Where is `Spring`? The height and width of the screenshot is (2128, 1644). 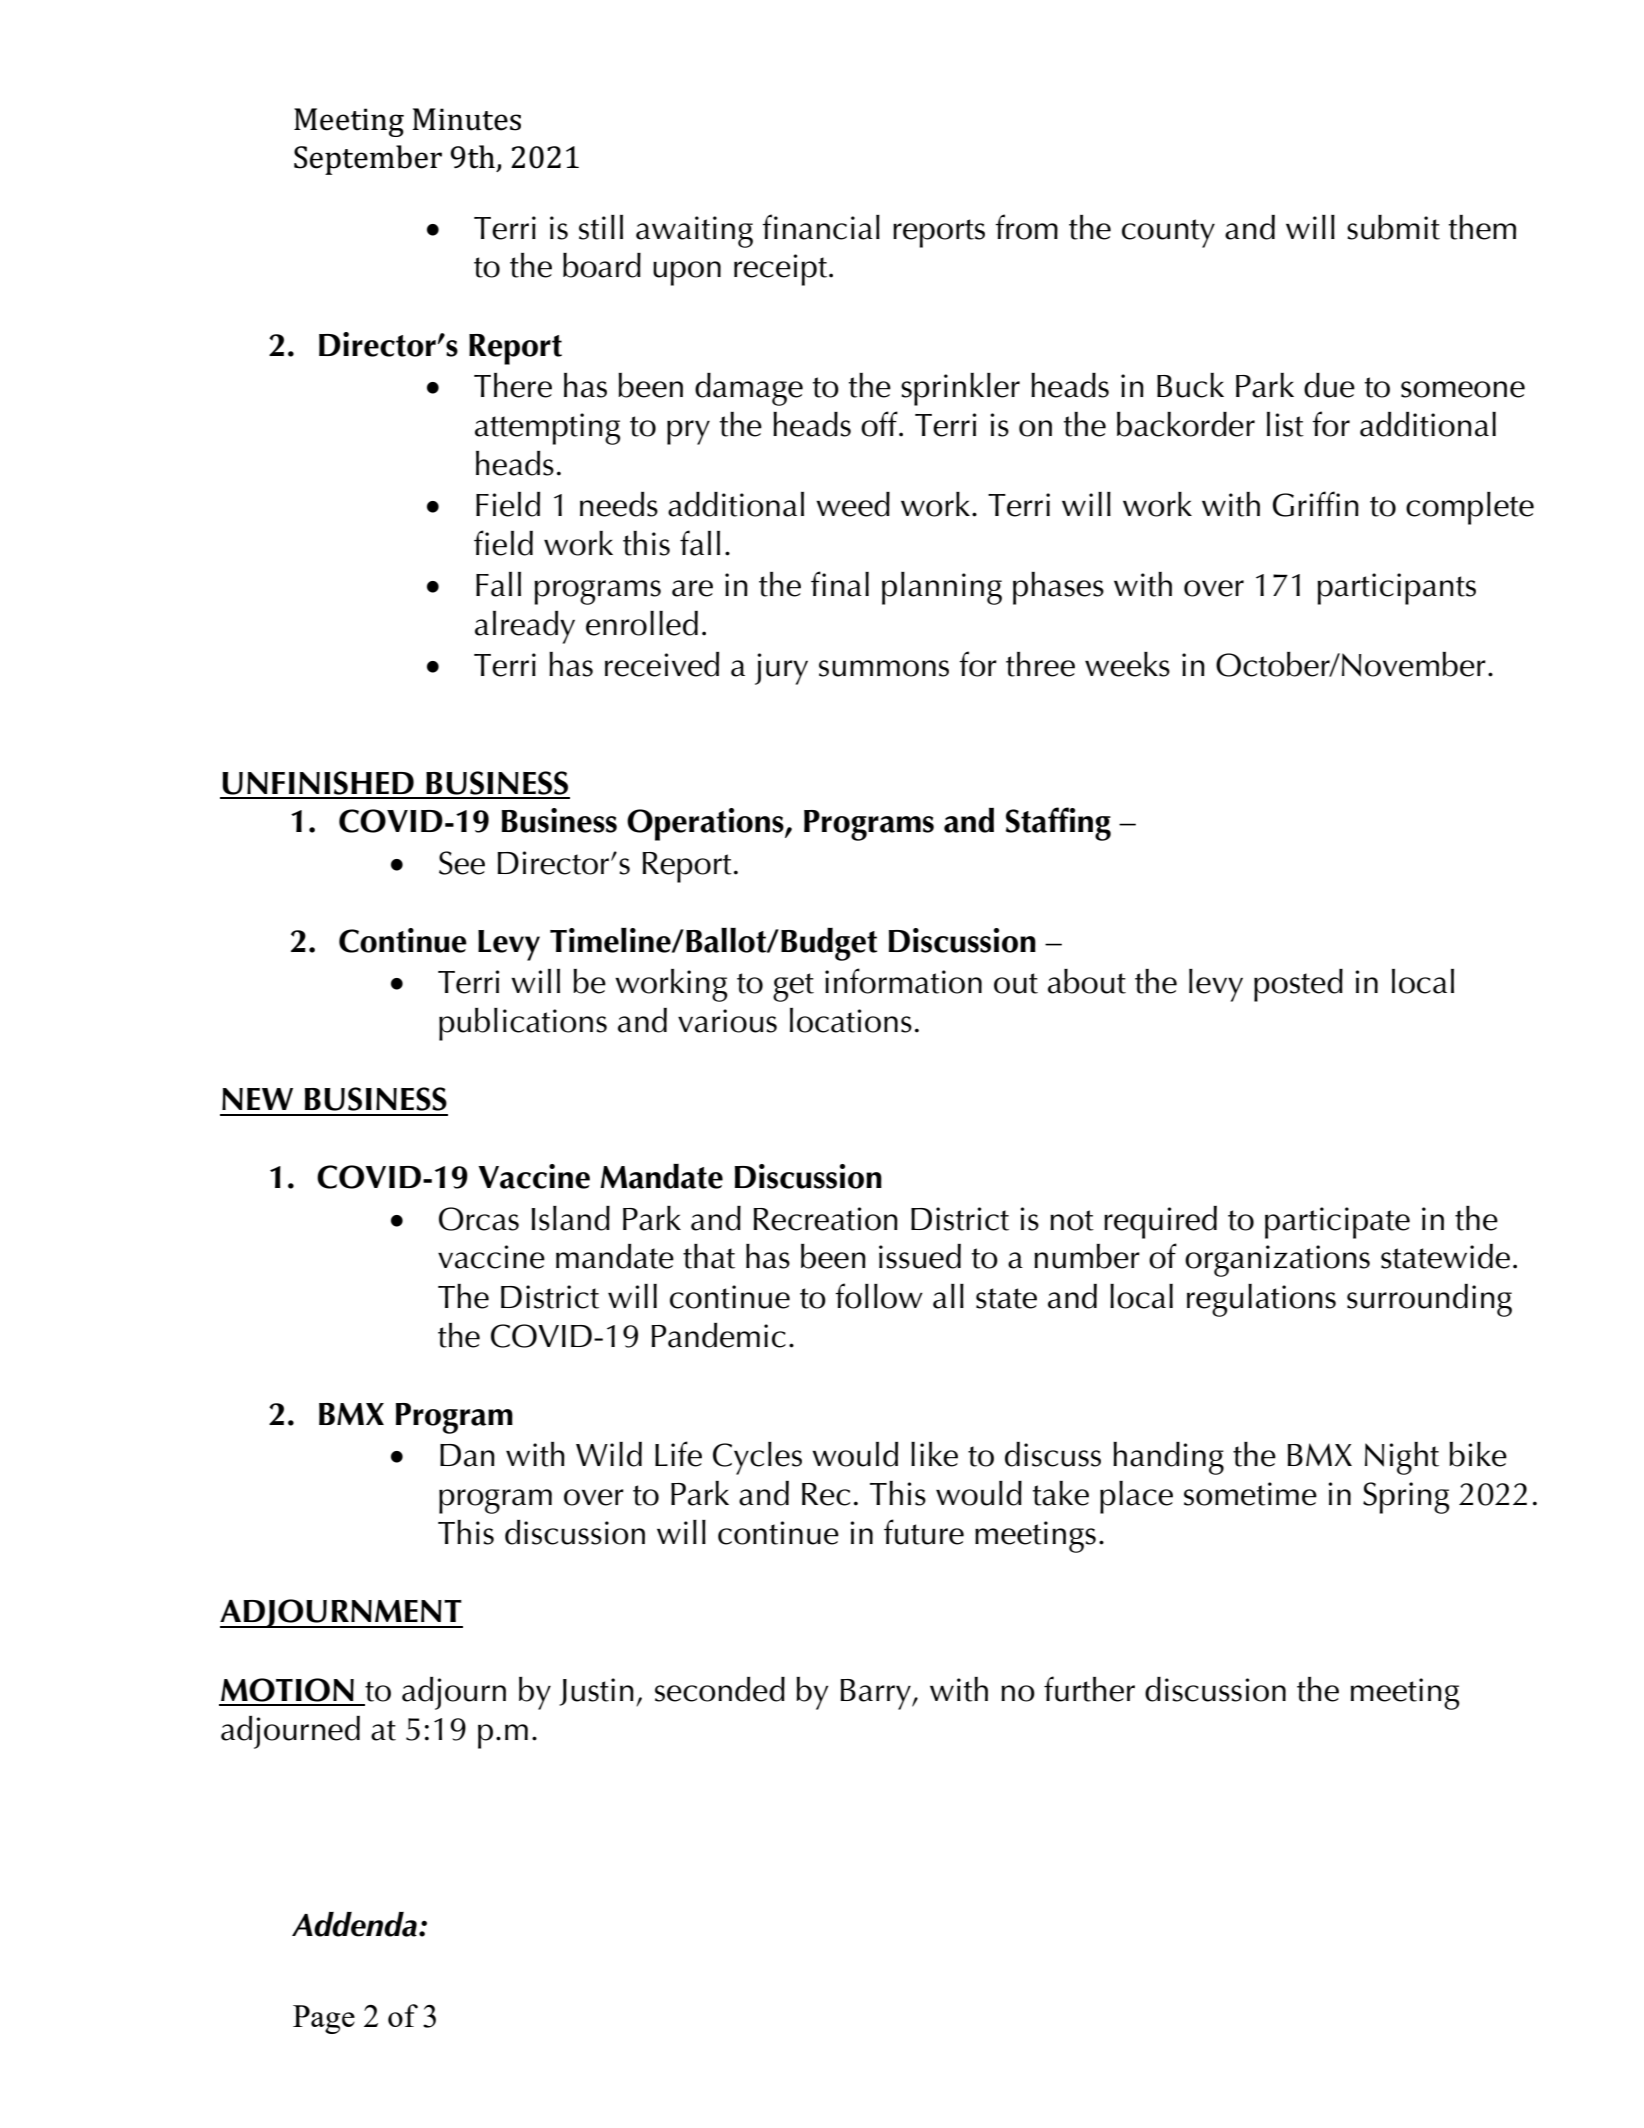
Spring is located at coordinates (1406, 1498).
